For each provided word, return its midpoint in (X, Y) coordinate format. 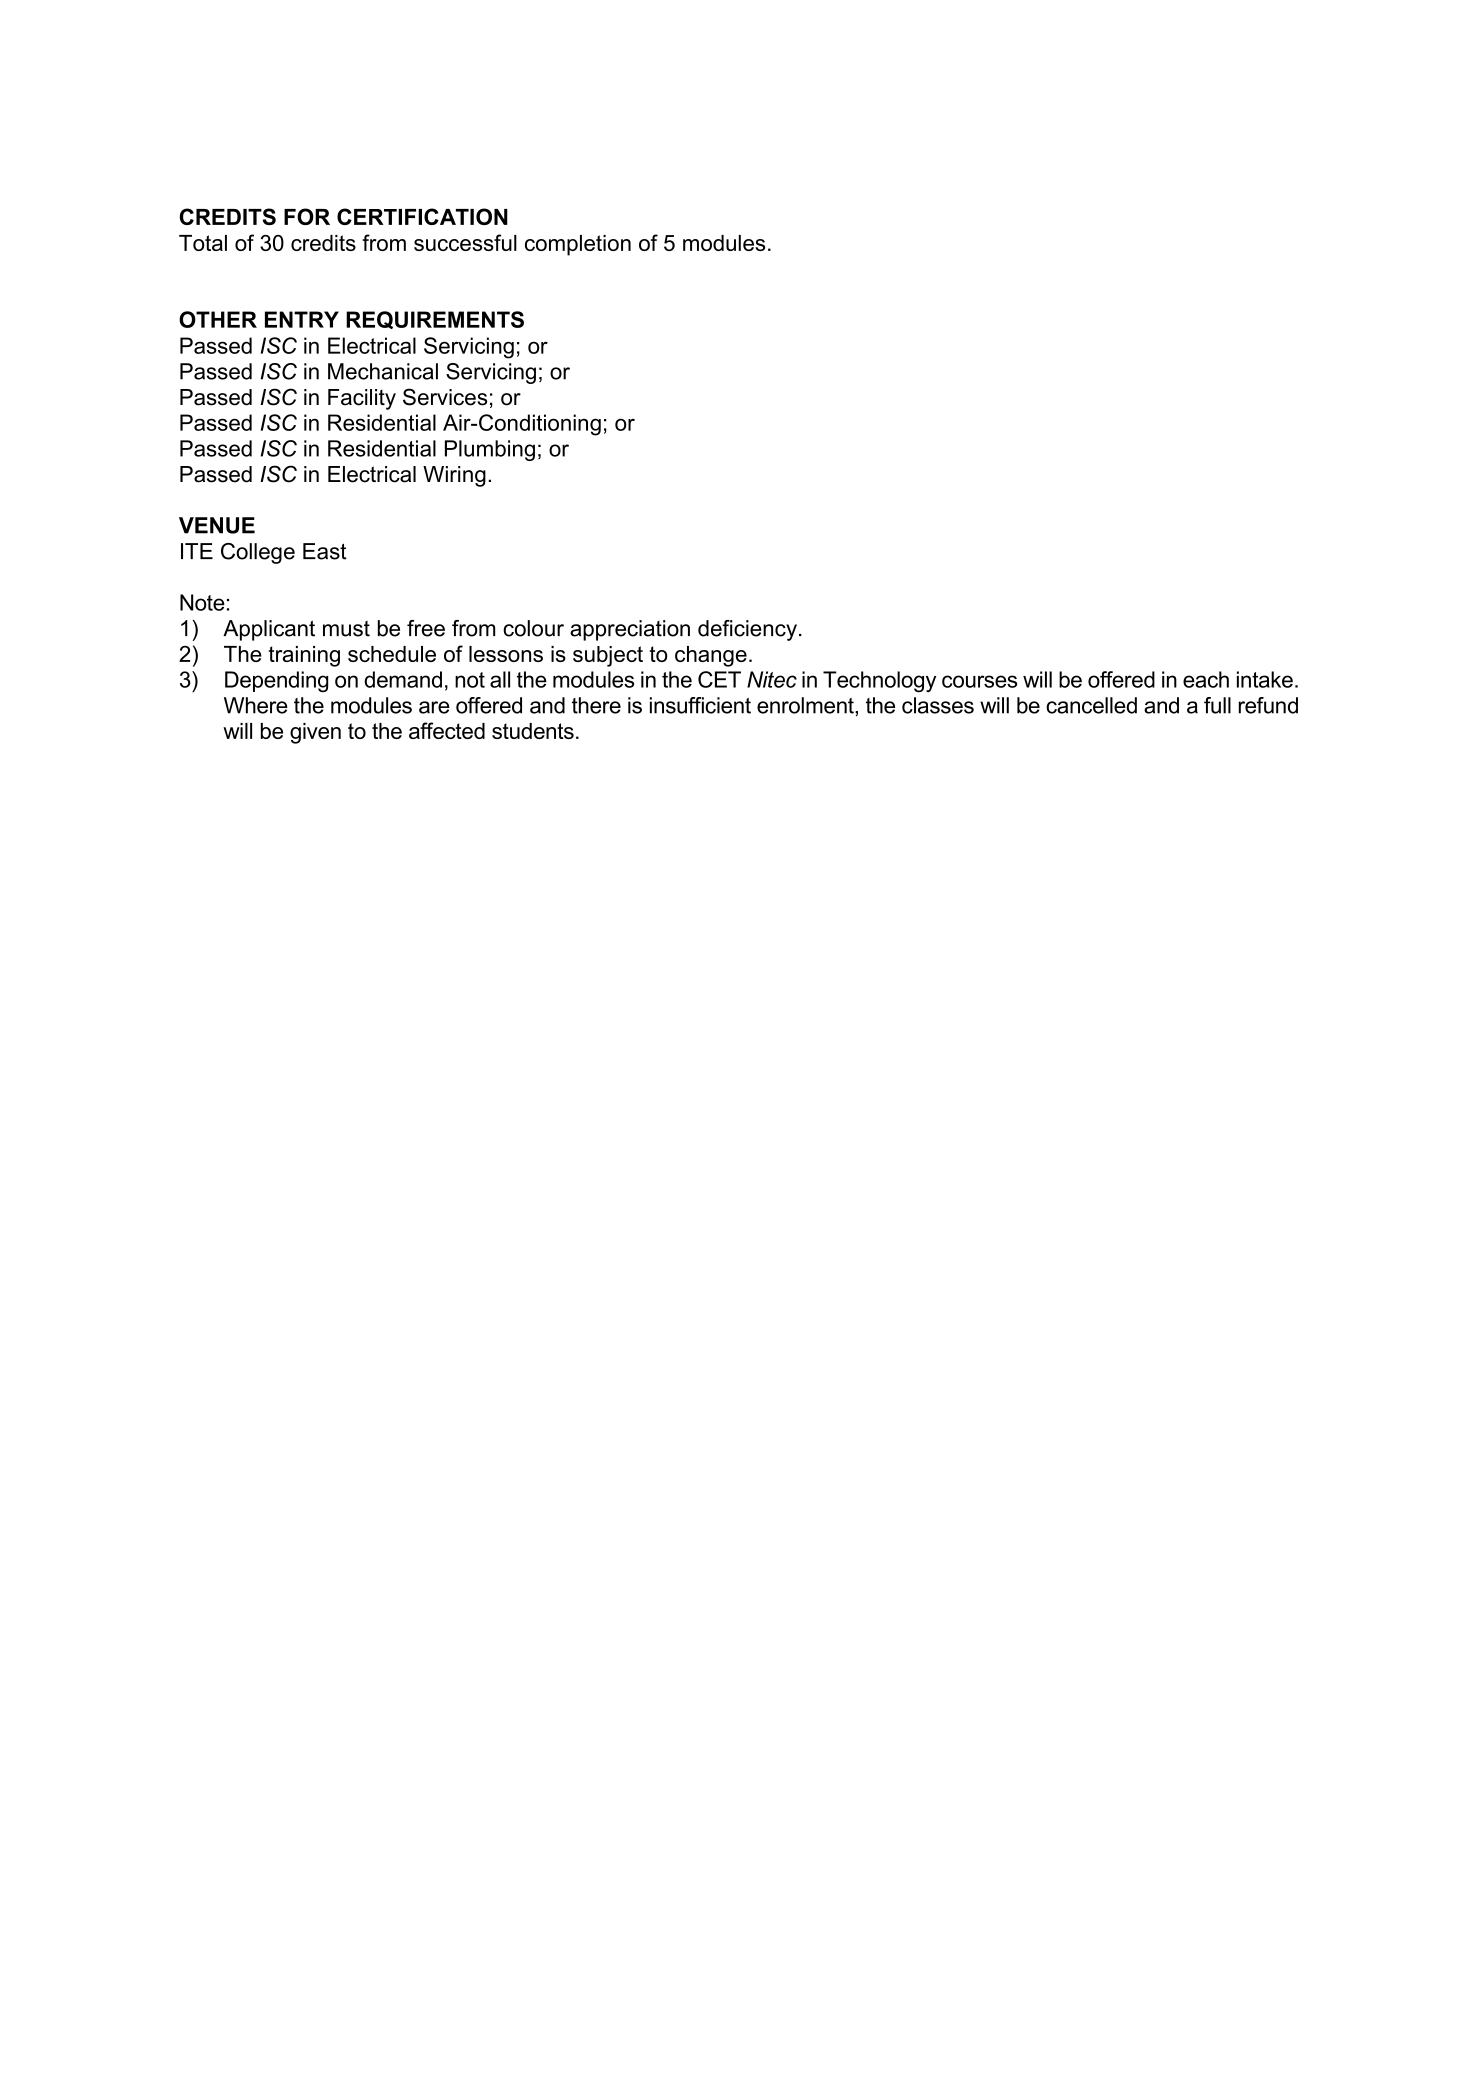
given (315, 733)
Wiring (454, 476)
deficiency (747, 630)
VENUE (217, 525)
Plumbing (490, 450)
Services (445, 397)
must (346, 629)
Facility (362, 399)
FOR (307, 216)
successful (465, 242)
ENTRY (302, 319)
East (325, 551)
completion (578, 245)
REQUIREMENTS (435, 320)
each (1206, 679)
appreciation (630, 630)
